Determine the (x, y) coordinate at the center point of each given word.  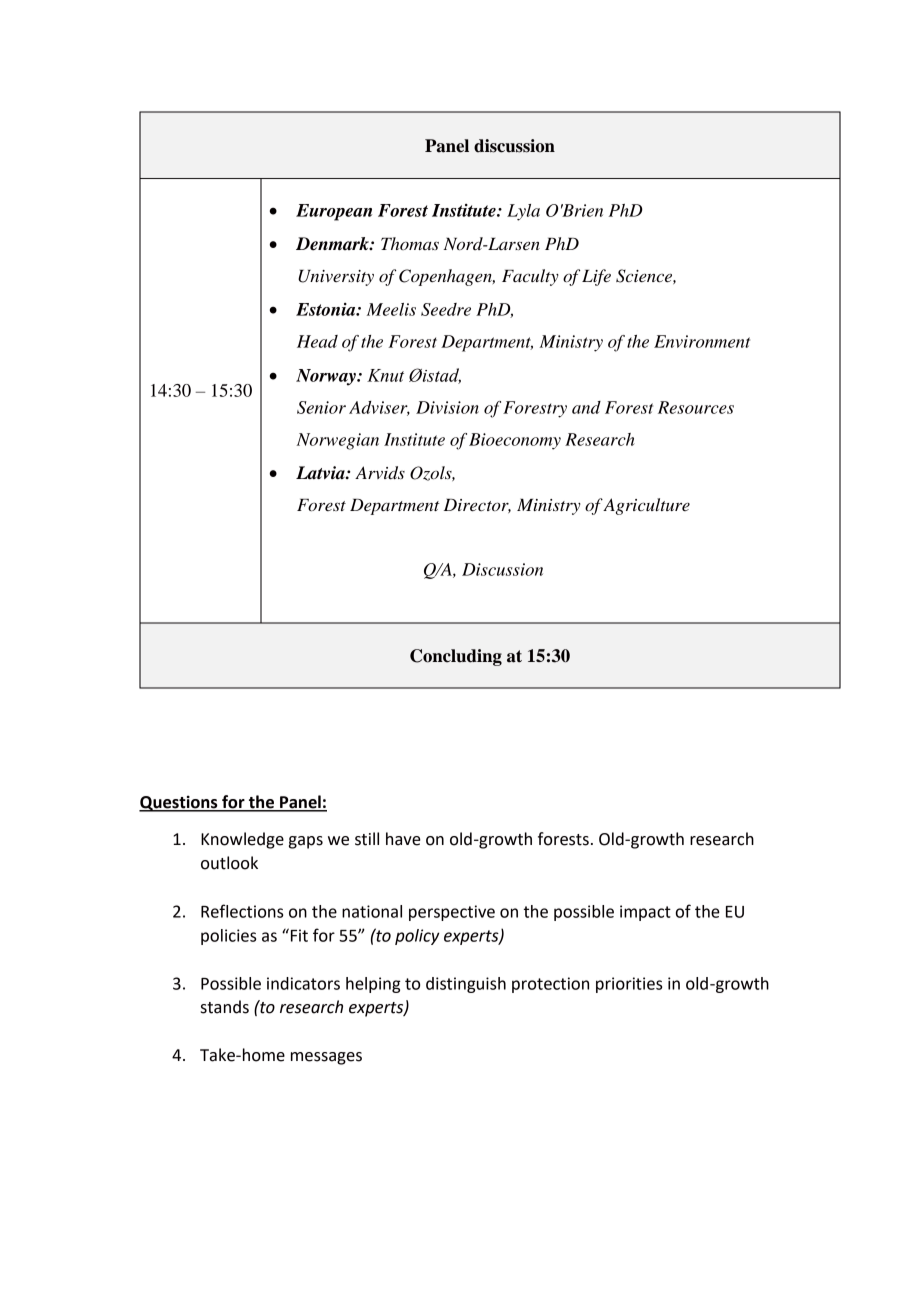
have (403, 839)
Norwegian (337, 441)
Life (596, 277)
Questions (179, 803)
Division (447, 407)
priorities (629, 985)
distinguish (466, 985)
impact (645, 913)
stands (225, 1007)
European (334, 212)
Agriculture (646, 506)
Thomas (410, 243)
